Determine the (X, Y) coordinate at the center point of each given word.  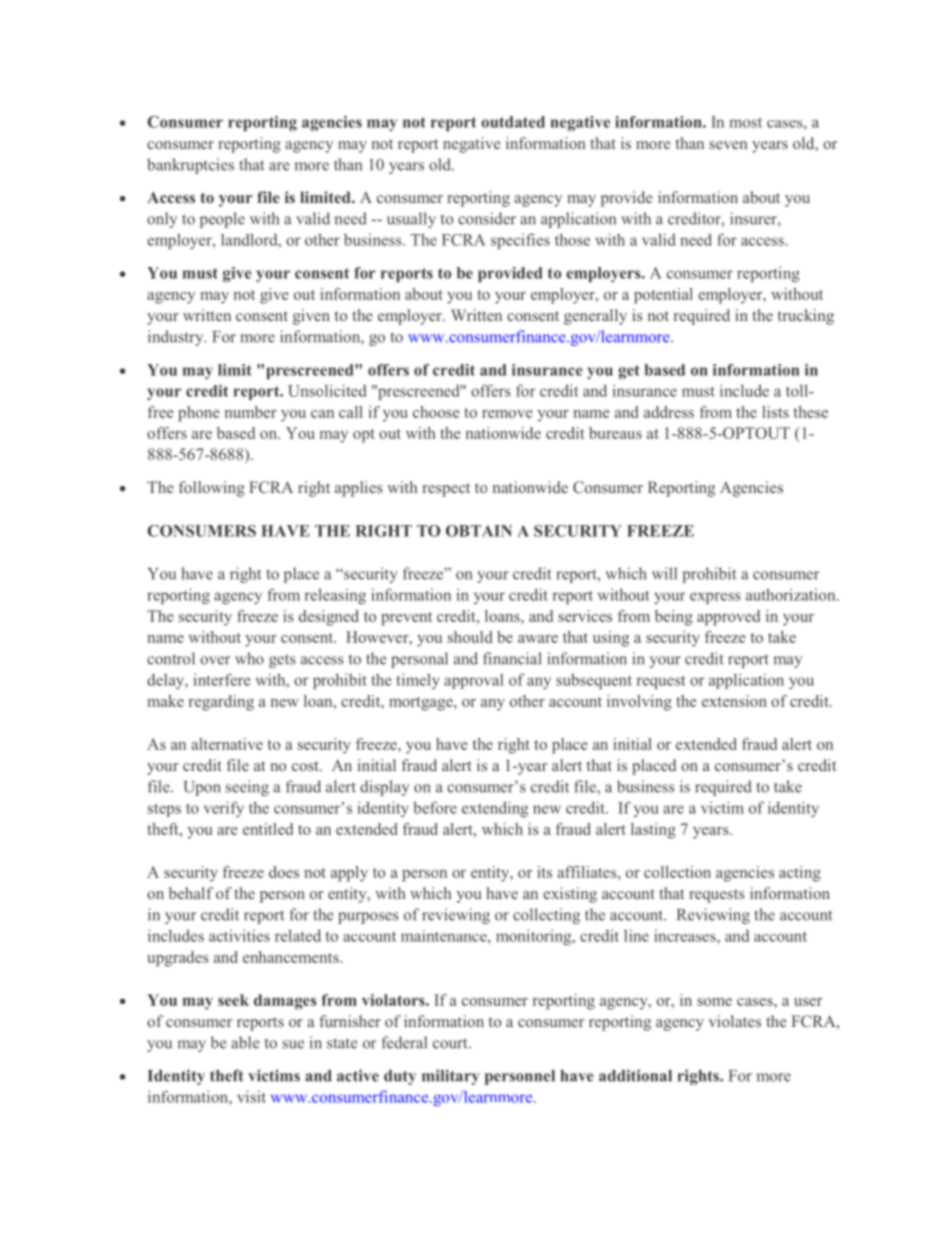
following (212, 489)
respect (446, 490)
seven (728, 145)
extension (734, 701)
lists (775, 412)
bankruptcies (190, 166)
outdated (513, 122)
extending (495, 809)
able (245, 1042)
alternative (227, 744)
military (451, 1077)
